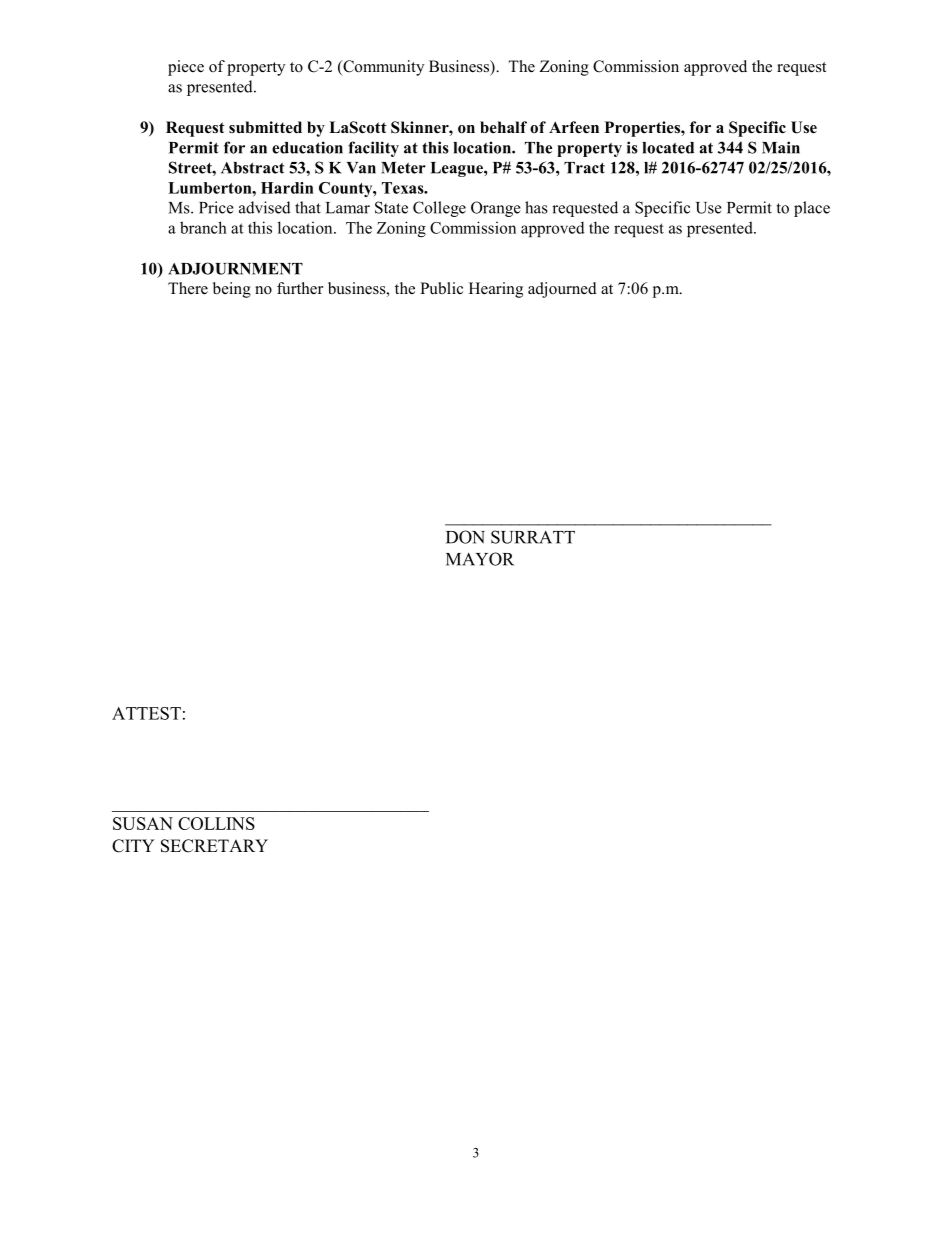 This document has height=1233, width=952. What do you see at coordinates (186, 68) in the document?
I see `piece` at bounding box center [186, 68].
